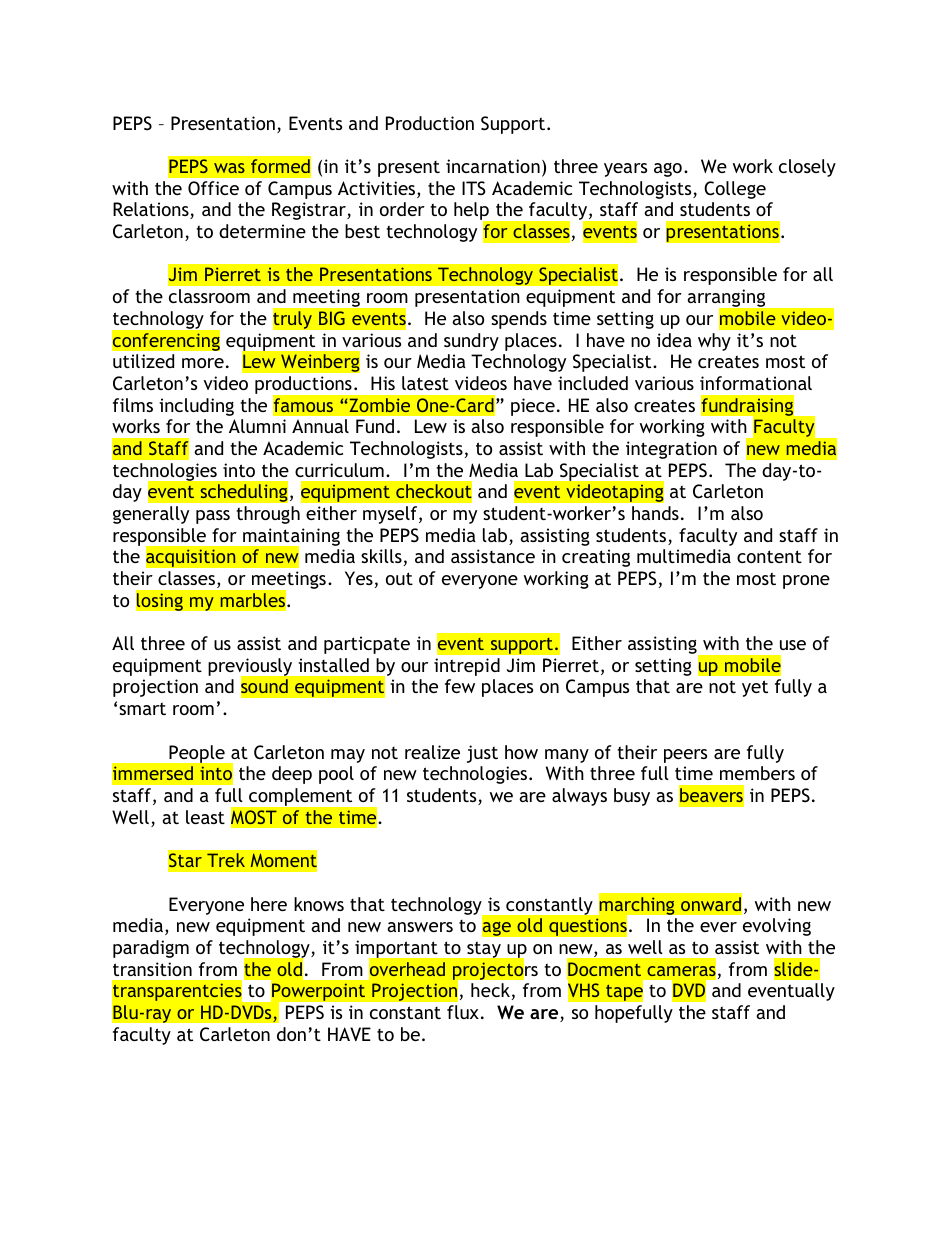  What do you see at coordinates (460, 686) in the document?
I see `few` at bounding box center [460, 686].
